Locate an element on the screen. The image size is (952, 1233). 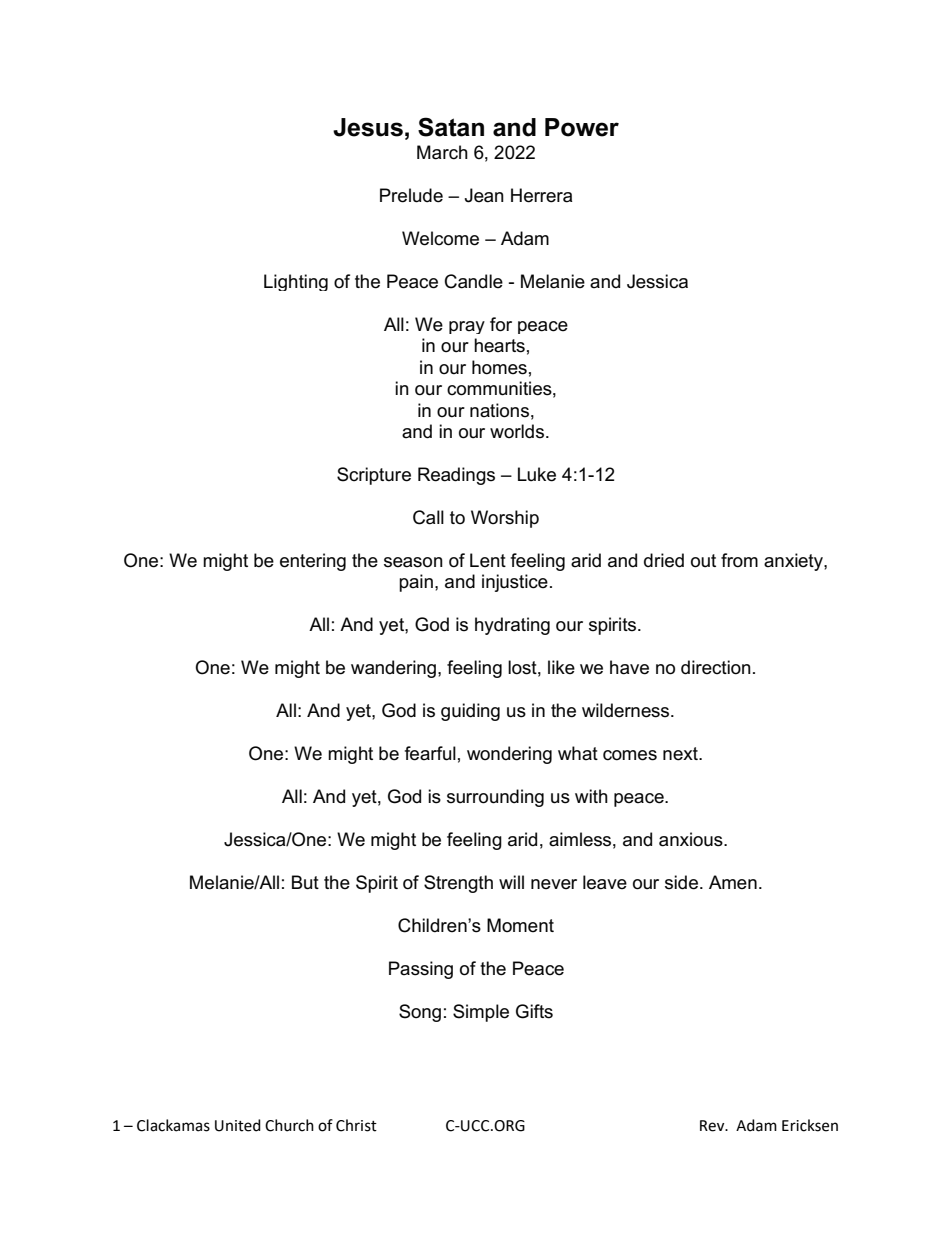
Simple is located at coordinates (481, 1013).
